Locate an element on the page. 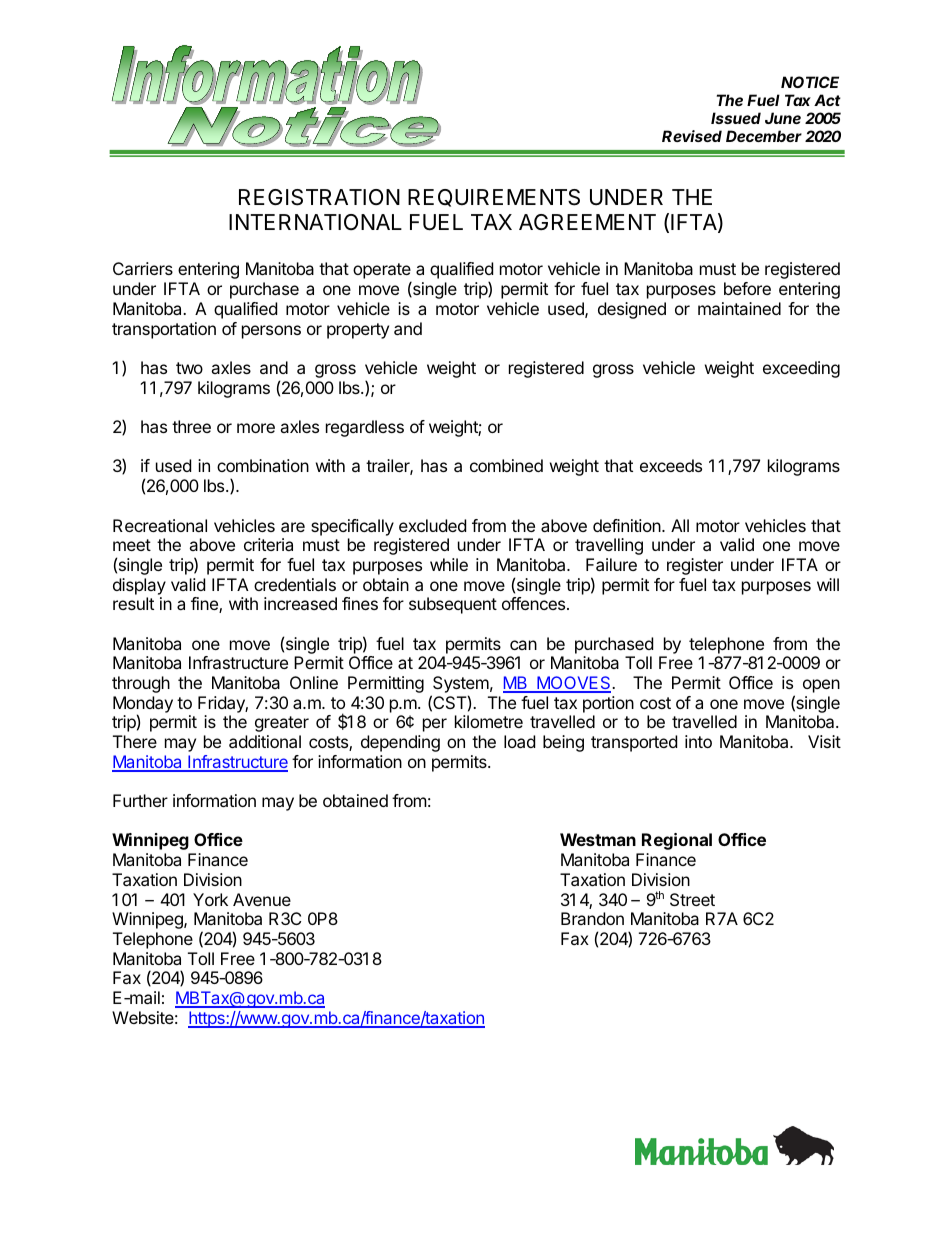 The width and height of the image is (952, 1233). result is located at coordinates (133, 603).
